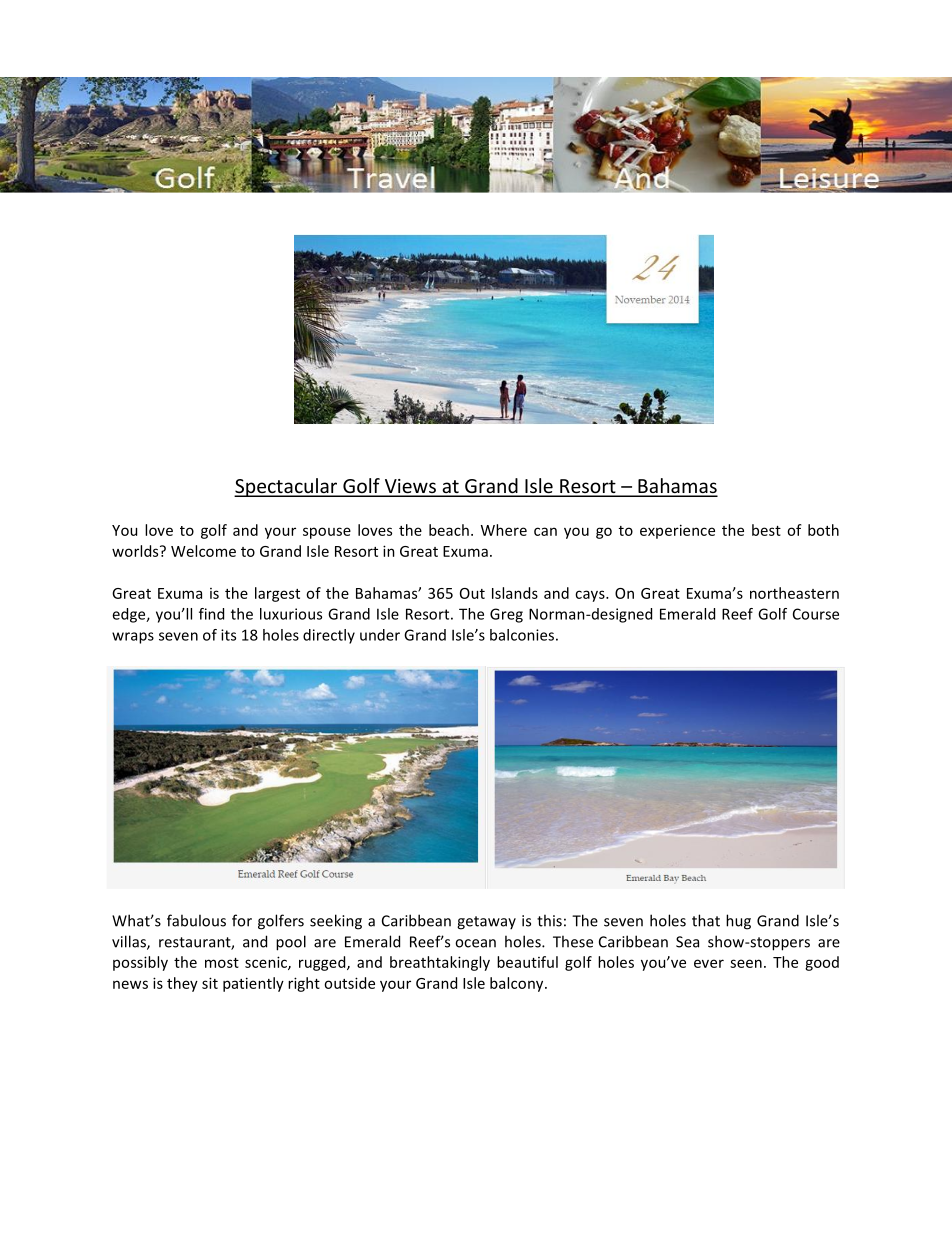 The height and width of the document is (1233, 952). I want to click on Views, so click(410, 487).
